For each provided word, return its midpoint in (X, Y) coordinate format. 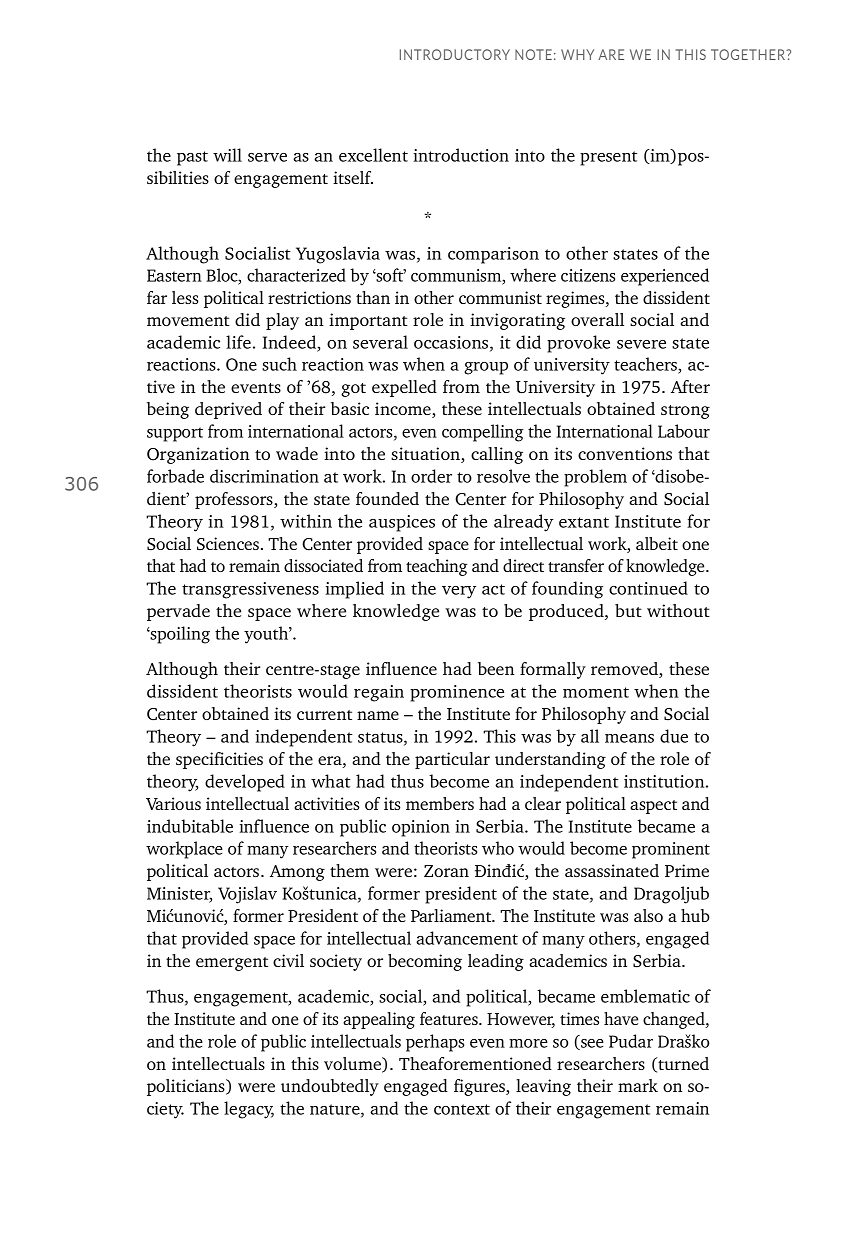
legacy (249, 1110)
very (459, 592)
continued (648, 588)
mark (638, 1085)
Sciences (228, 543)
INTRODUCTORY (455, 54)
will (227, 155)
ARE (611, 54)
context (462, 1109)
